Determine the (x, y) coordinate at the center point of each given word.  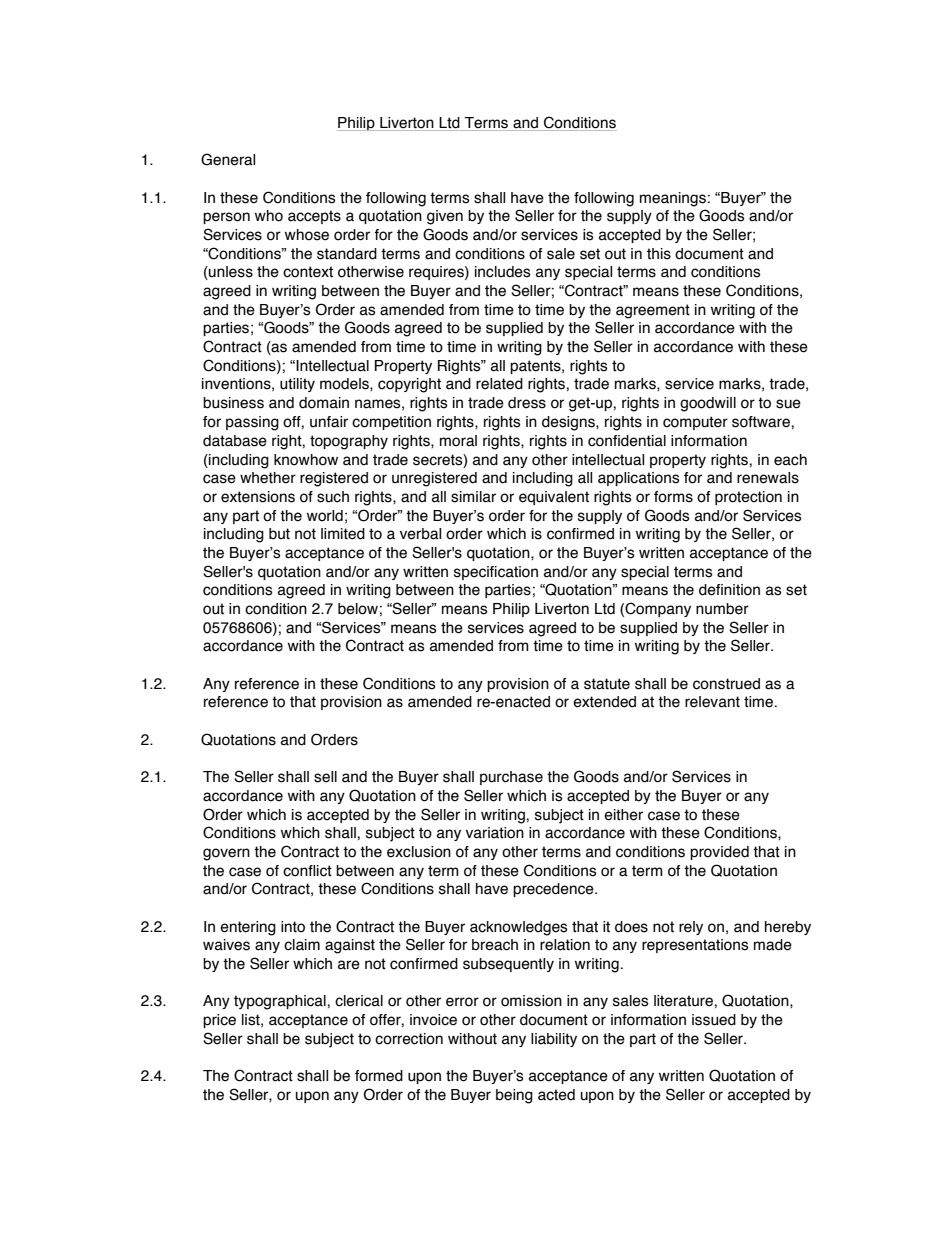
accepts (314, 217)
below (358, 609)
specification (496, 573)
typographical (281, 1002)
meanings (673, 199)
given (445, 217)
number (722, 609)
